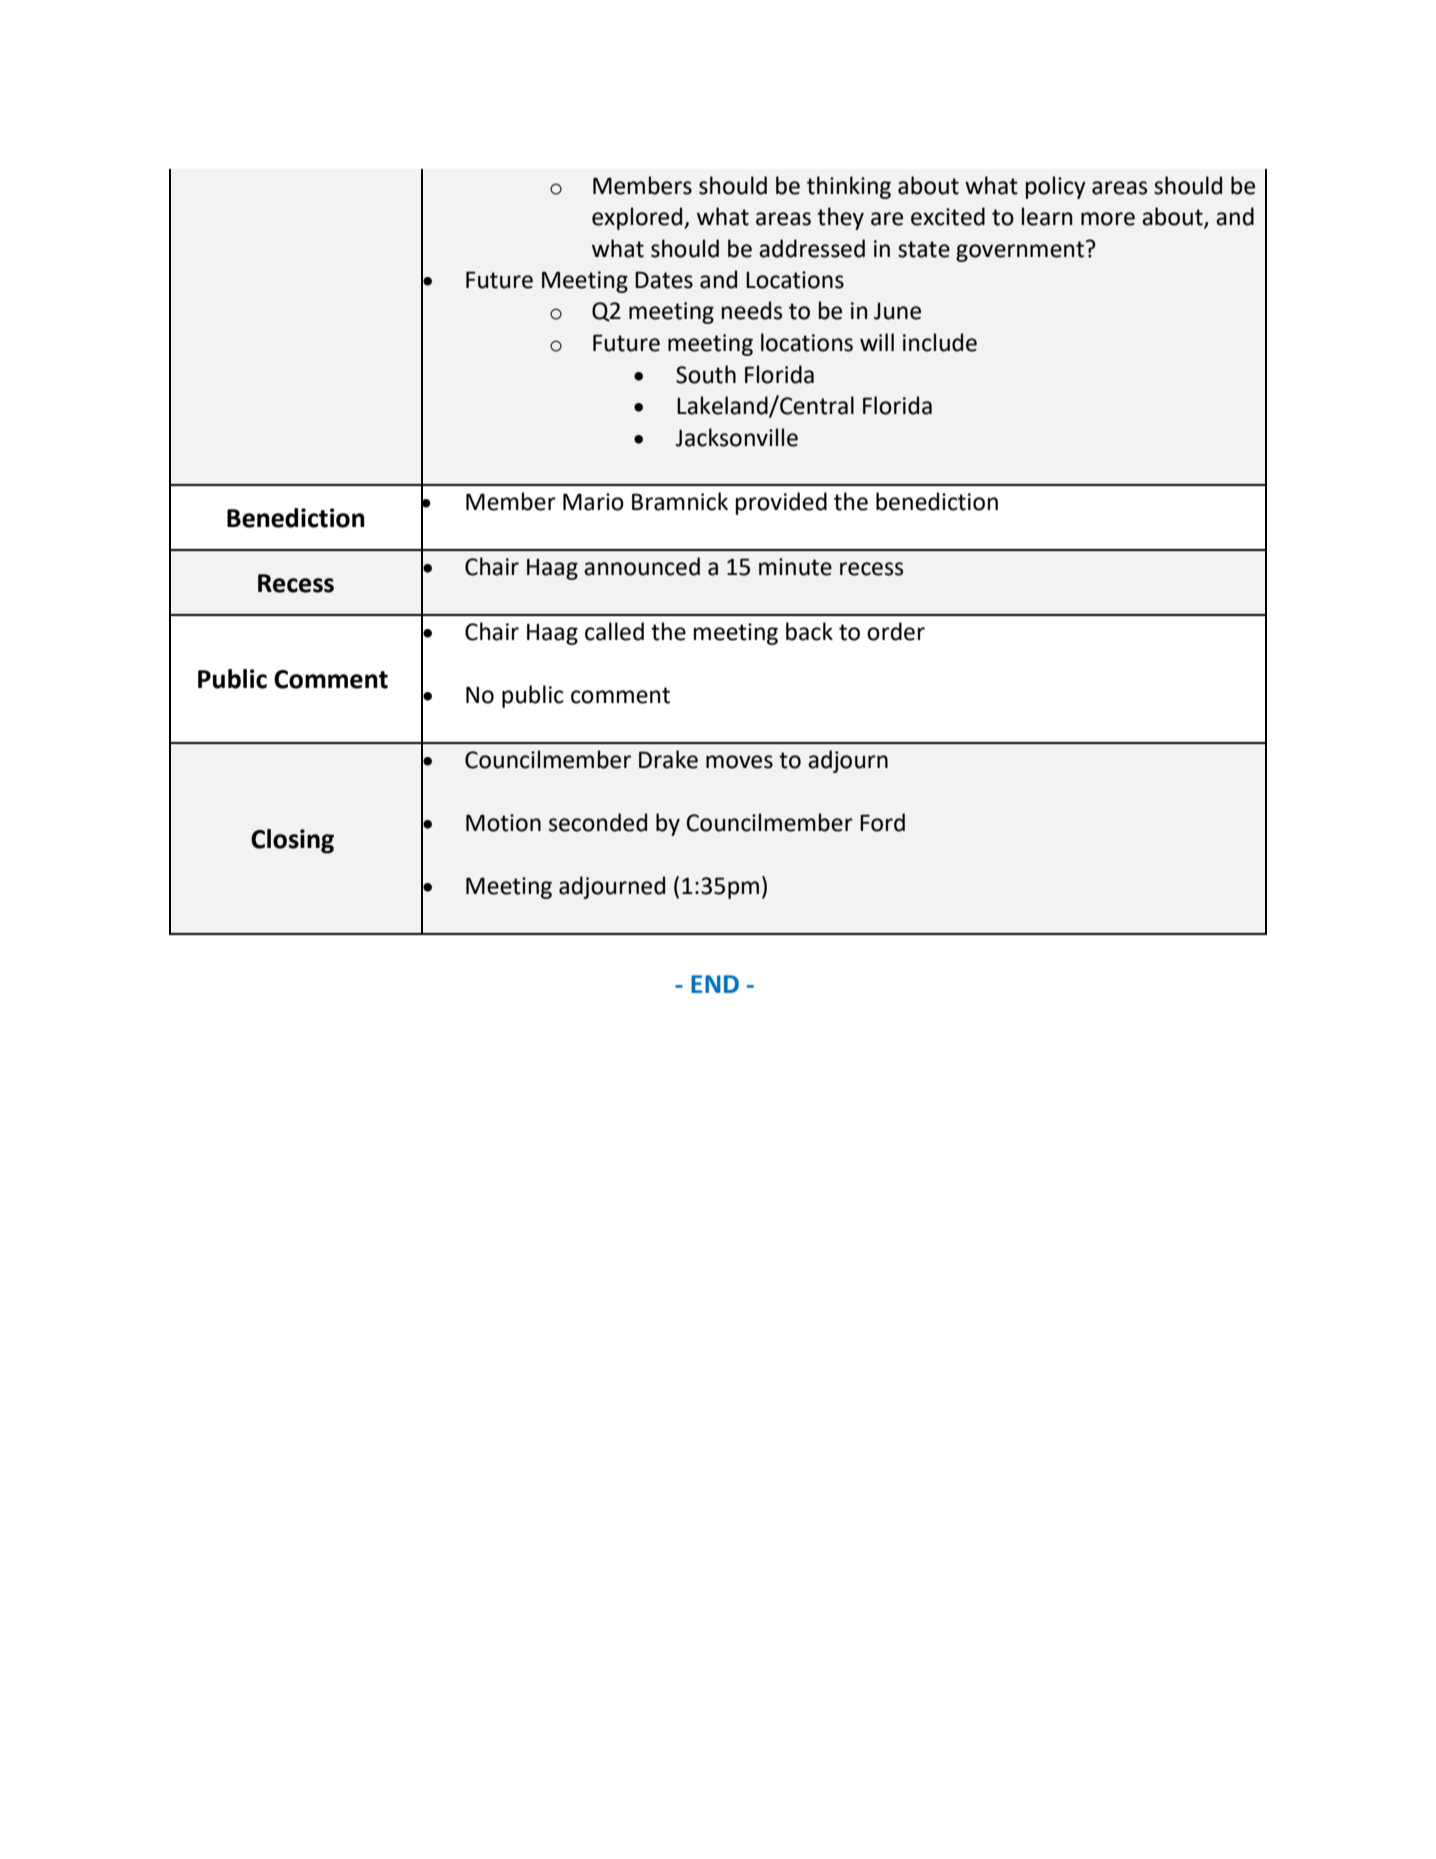 Image resolution: width=1436 pixels, height=1859 pixels. Describe the element at coordinates (739, 762) in the image. I see `moves` at that location.
